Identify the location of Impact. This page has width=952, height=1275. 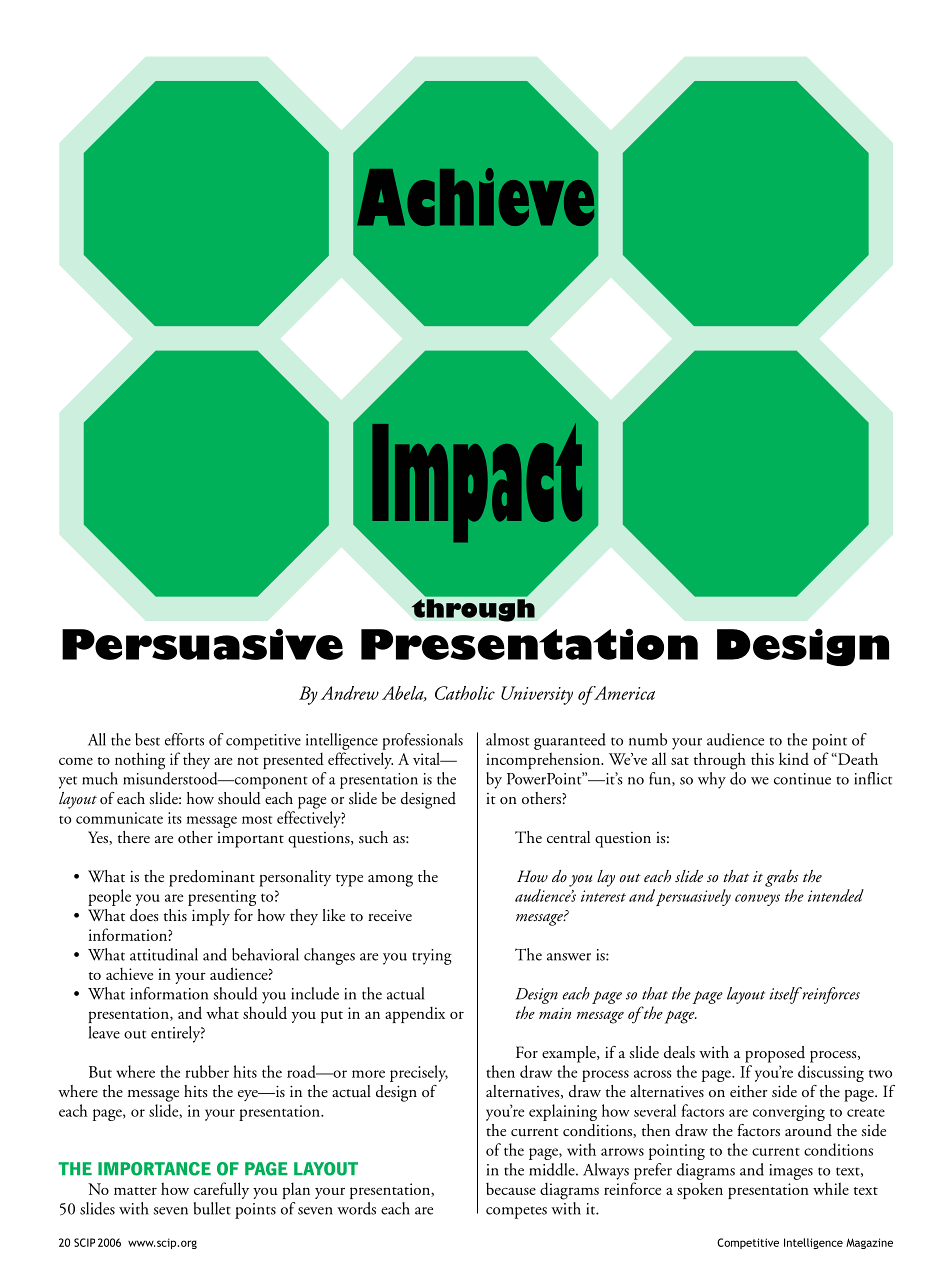
(477, 484).
